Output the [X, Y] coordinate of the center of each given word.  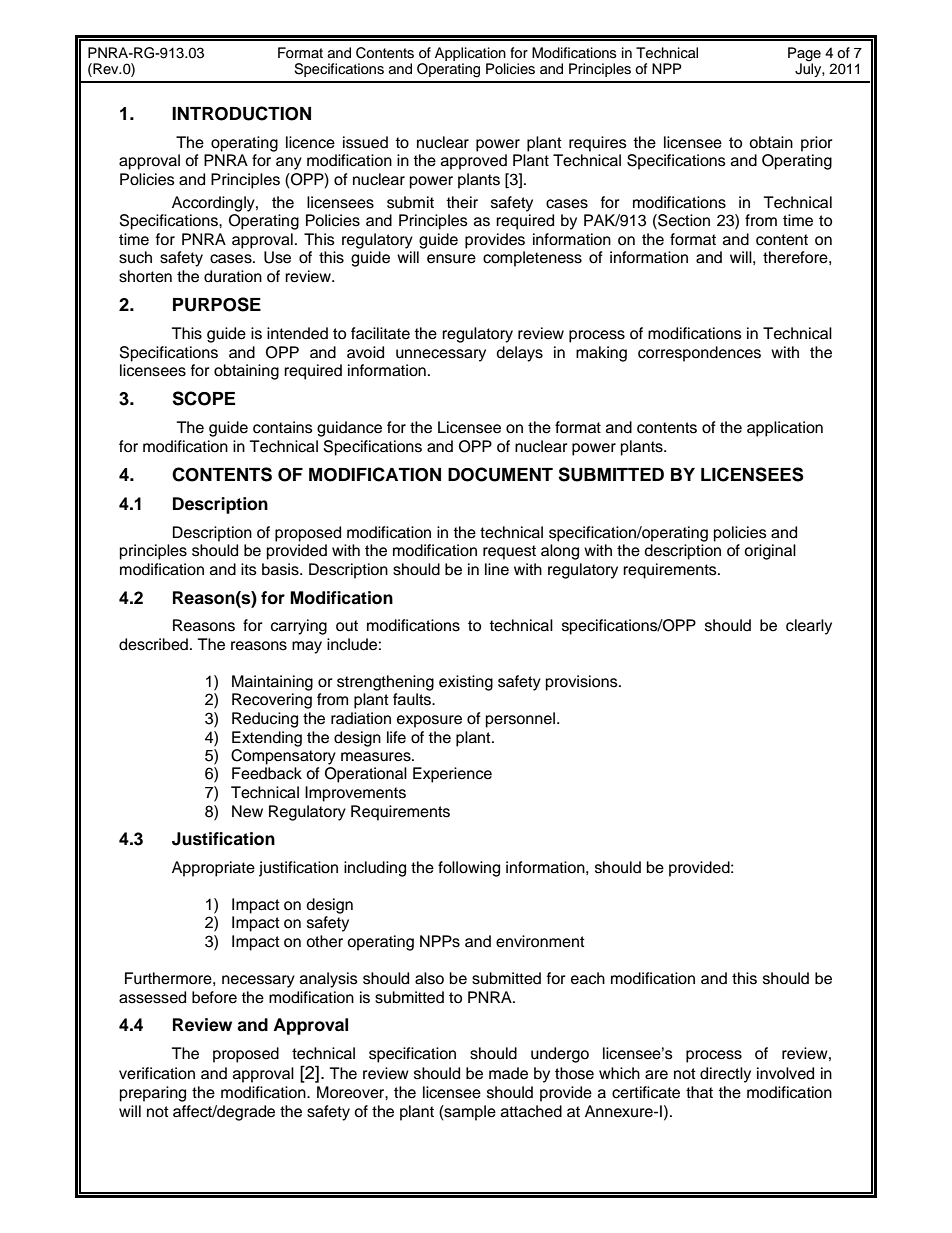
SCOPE [203, 398]
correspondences [699, 354]
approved [474, 162]
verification [157, 1073]
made [508, 1073]
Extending [267, 739]
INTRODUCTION [241, 113]
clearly [809, 627]
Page [804, 54]
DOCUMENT [500, 474]
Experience [452, 775]
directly [725, 1075]
